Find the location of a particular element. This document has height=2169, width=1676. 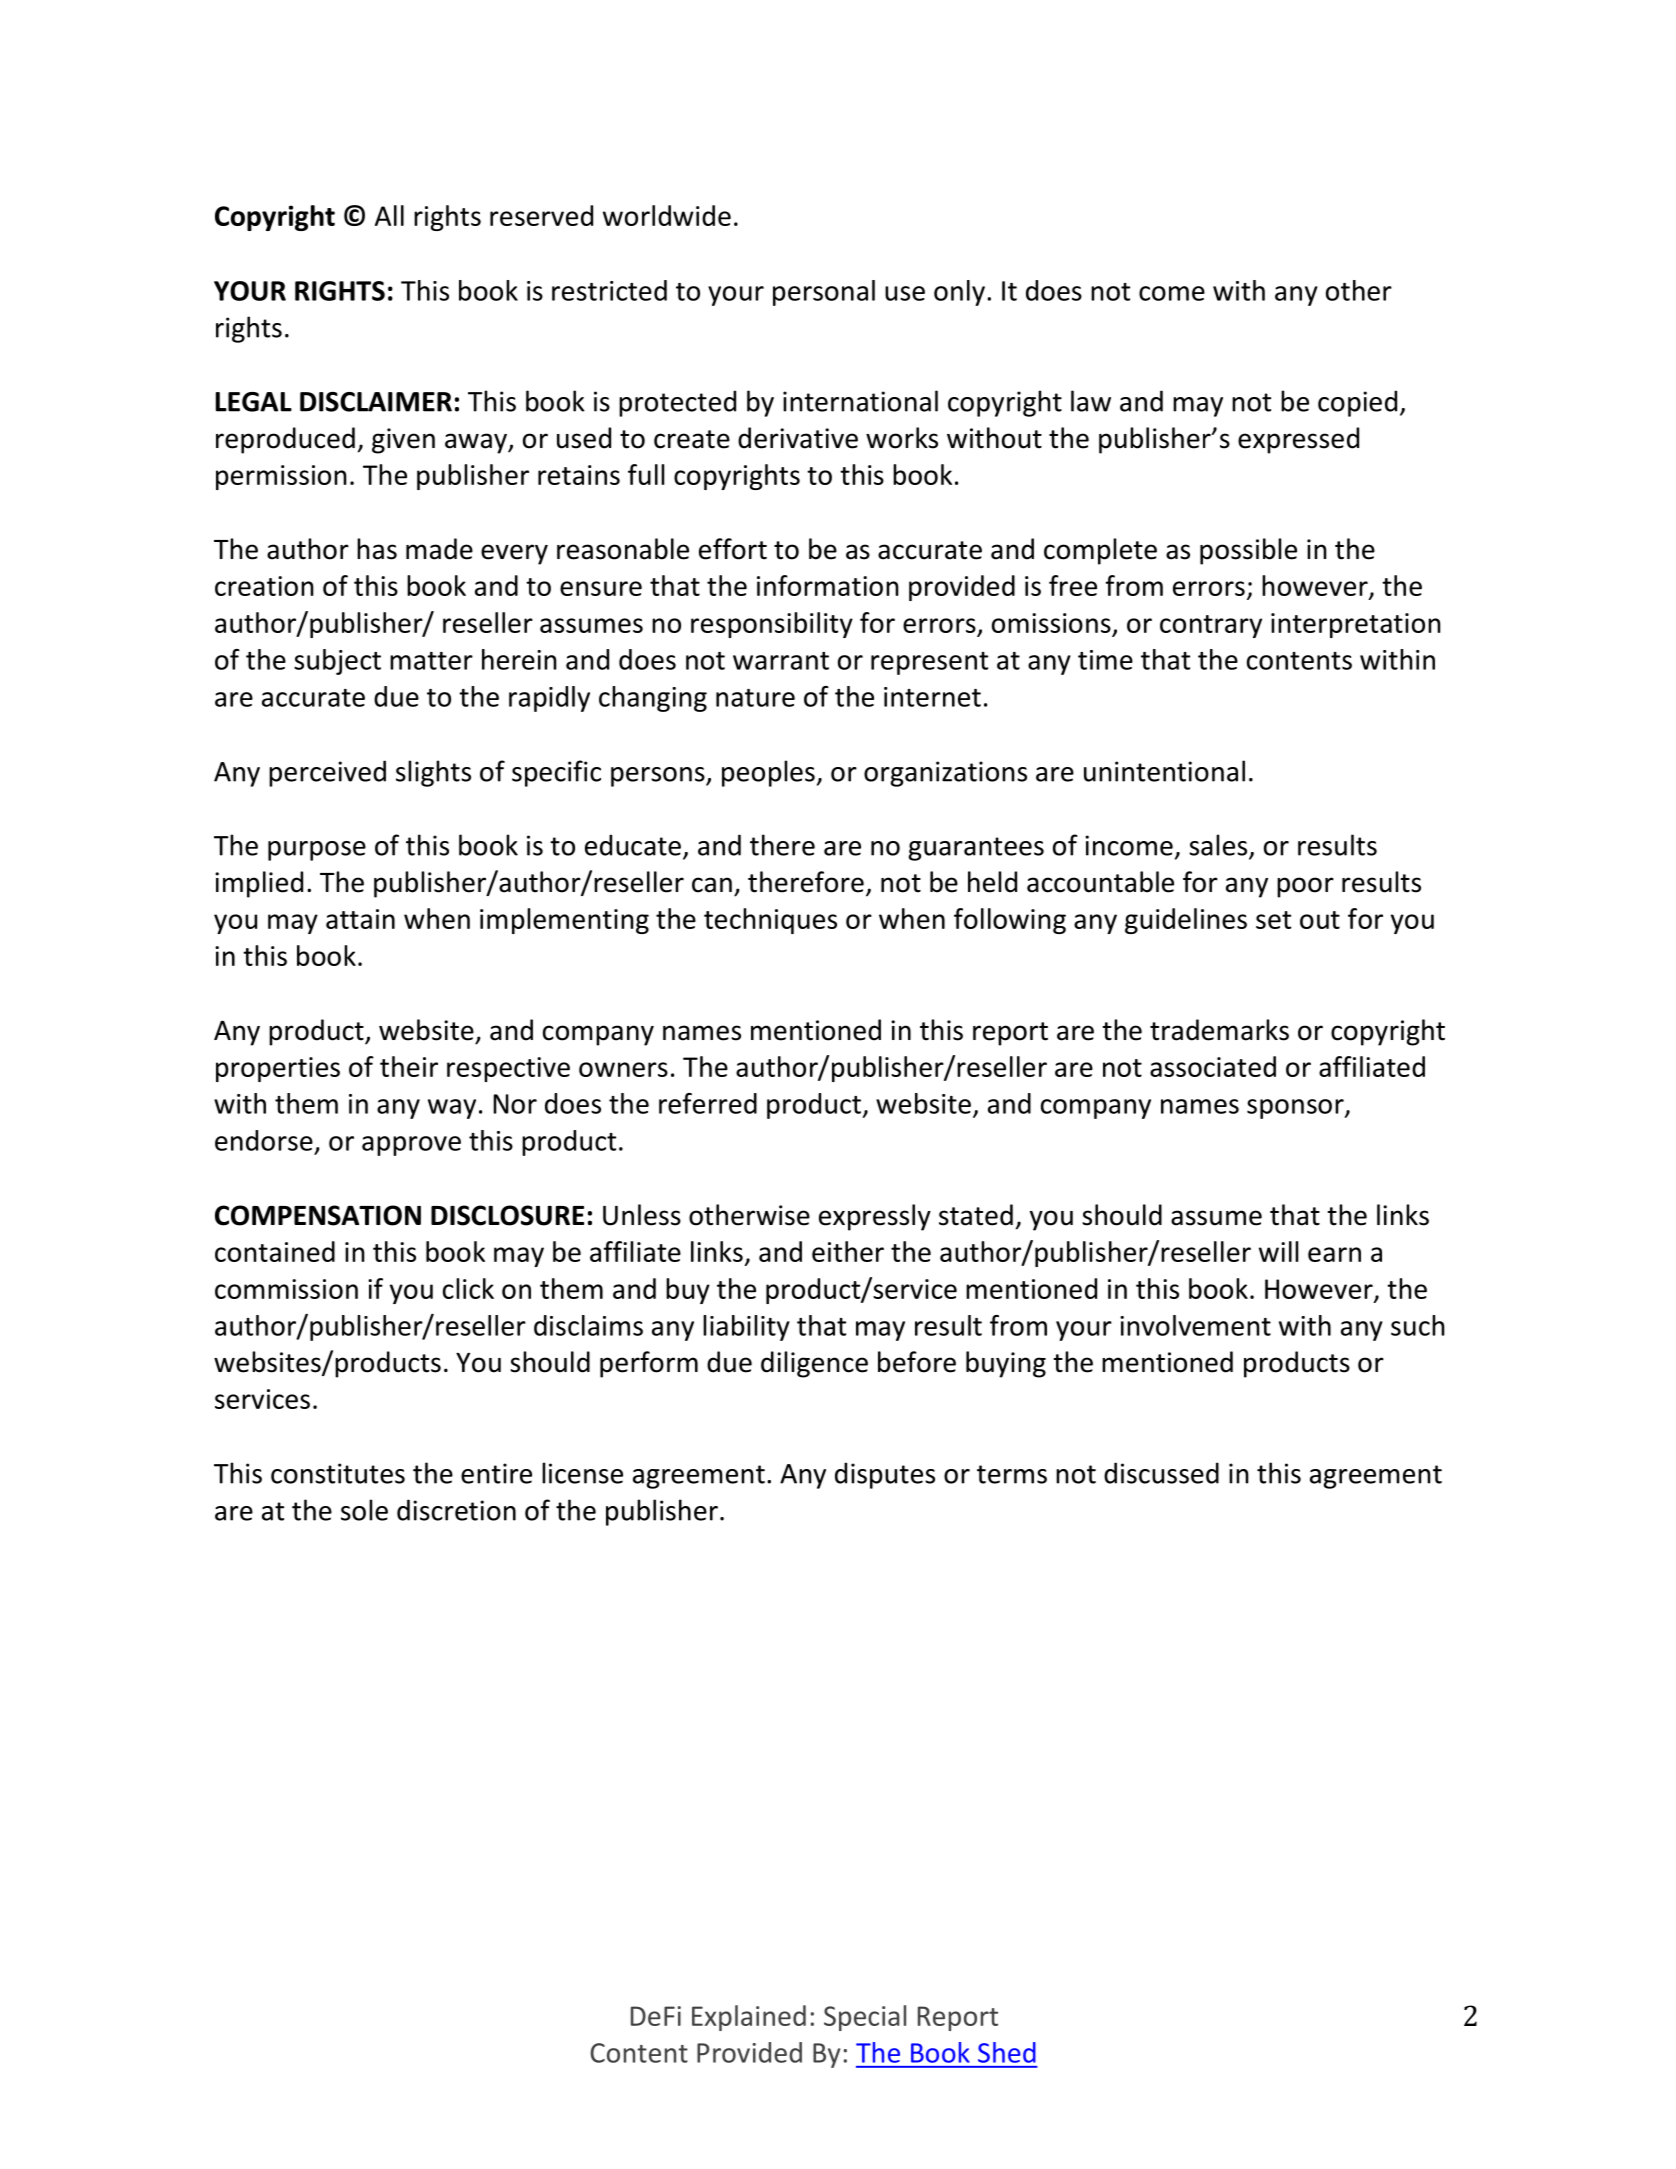

expressly is located at coordinates (875, 1217).
